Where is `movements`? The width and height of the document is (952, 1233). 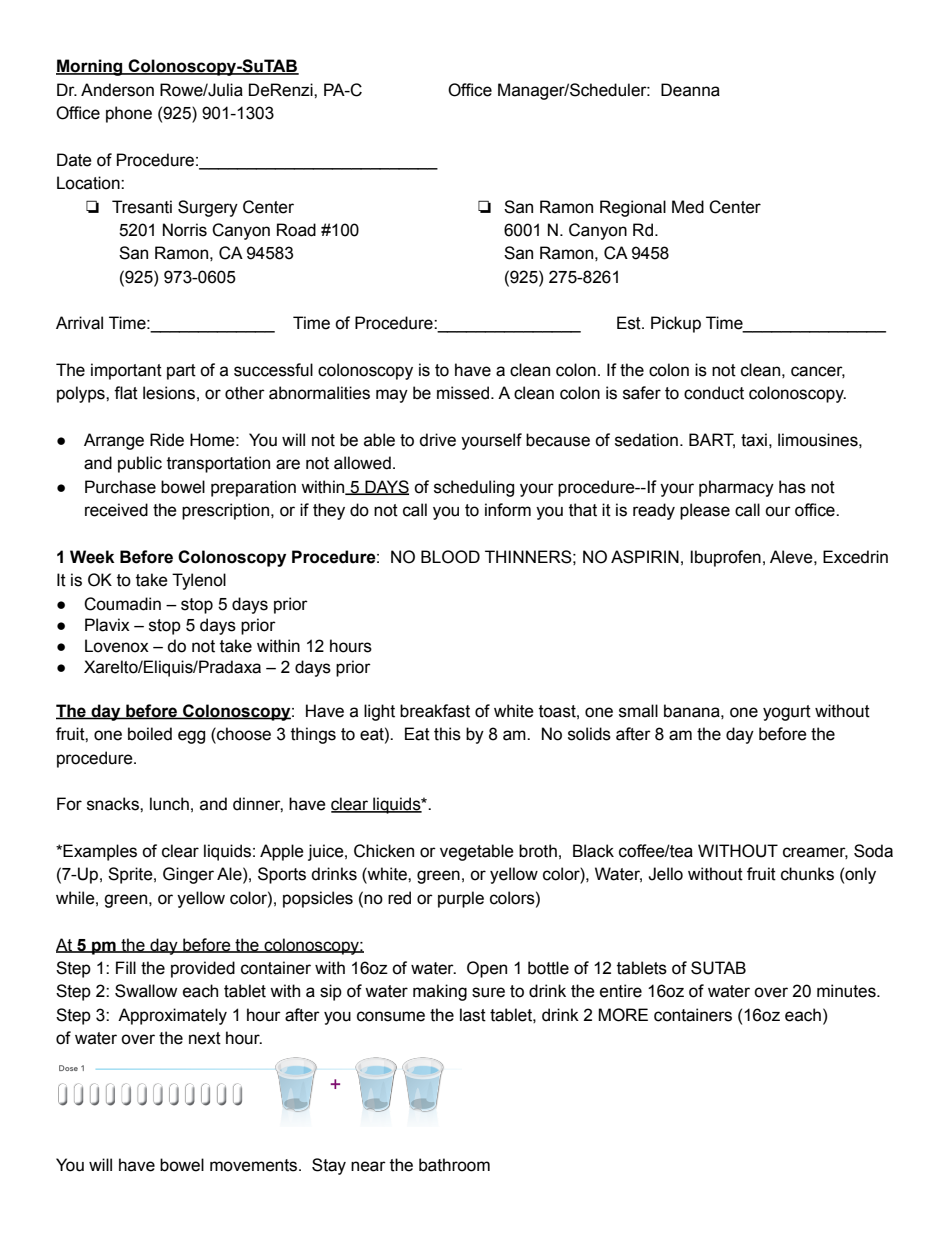 movements is located at coordinates (255, 1165).
